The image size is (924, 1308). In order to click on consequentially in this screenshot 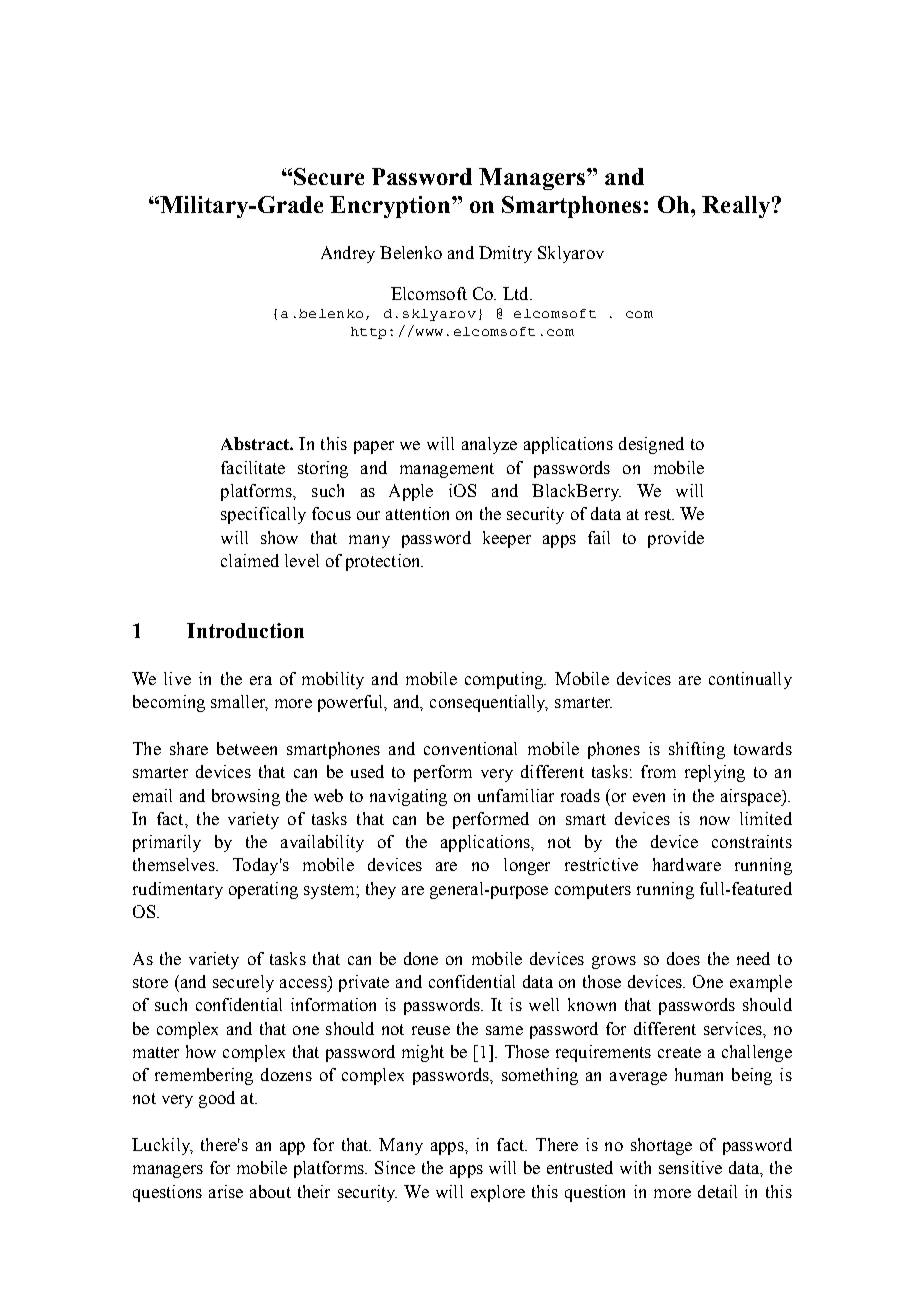, I will do `click(489, 703)`.
